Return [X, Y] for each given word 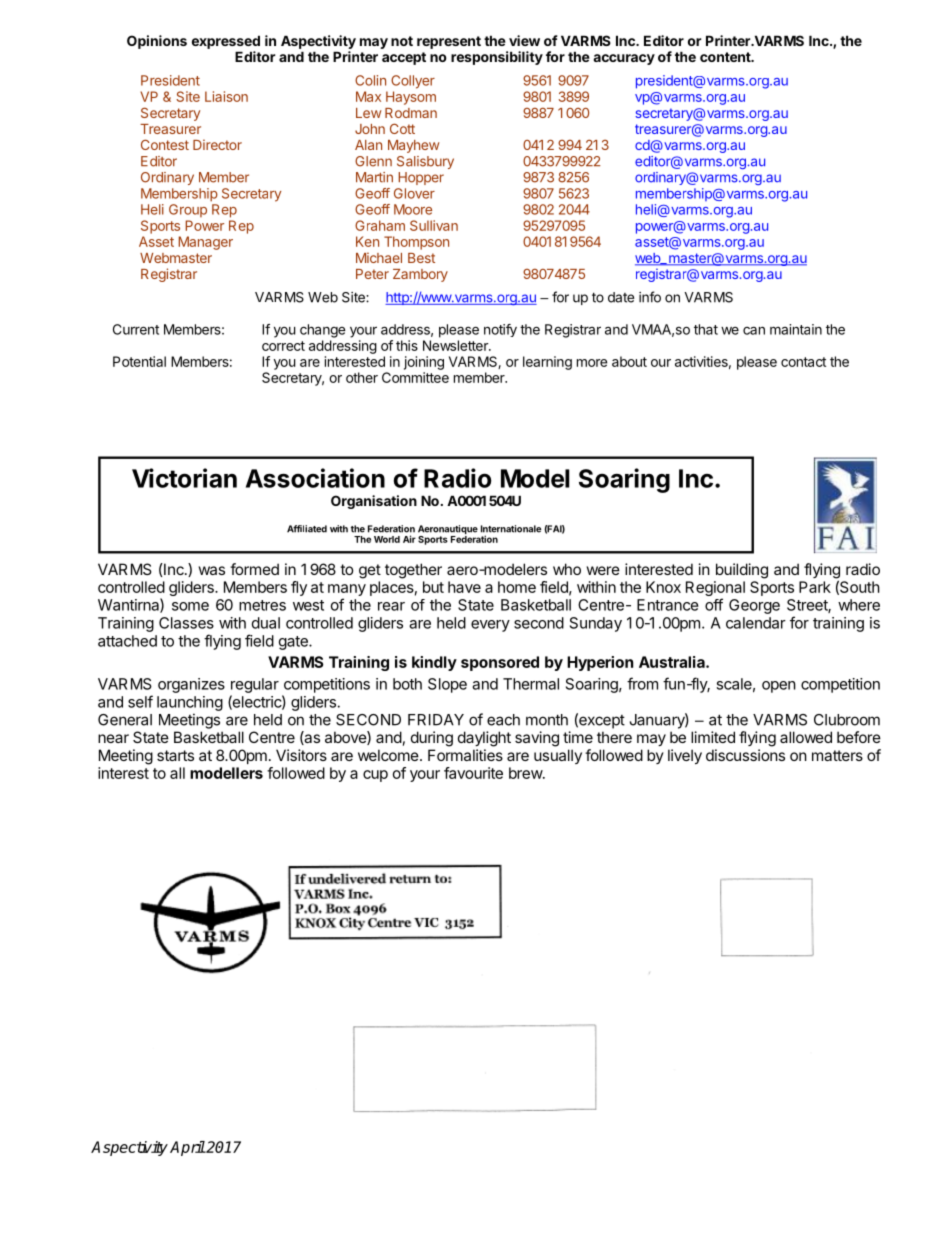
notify [500, 330]
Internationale [511, 529]
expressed [226, 42]
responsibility [497, 58]
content [726, 57]
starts [175, 755]
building [742, 571]
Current [136, 329]
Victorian [184, 478]
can [754, 330]
